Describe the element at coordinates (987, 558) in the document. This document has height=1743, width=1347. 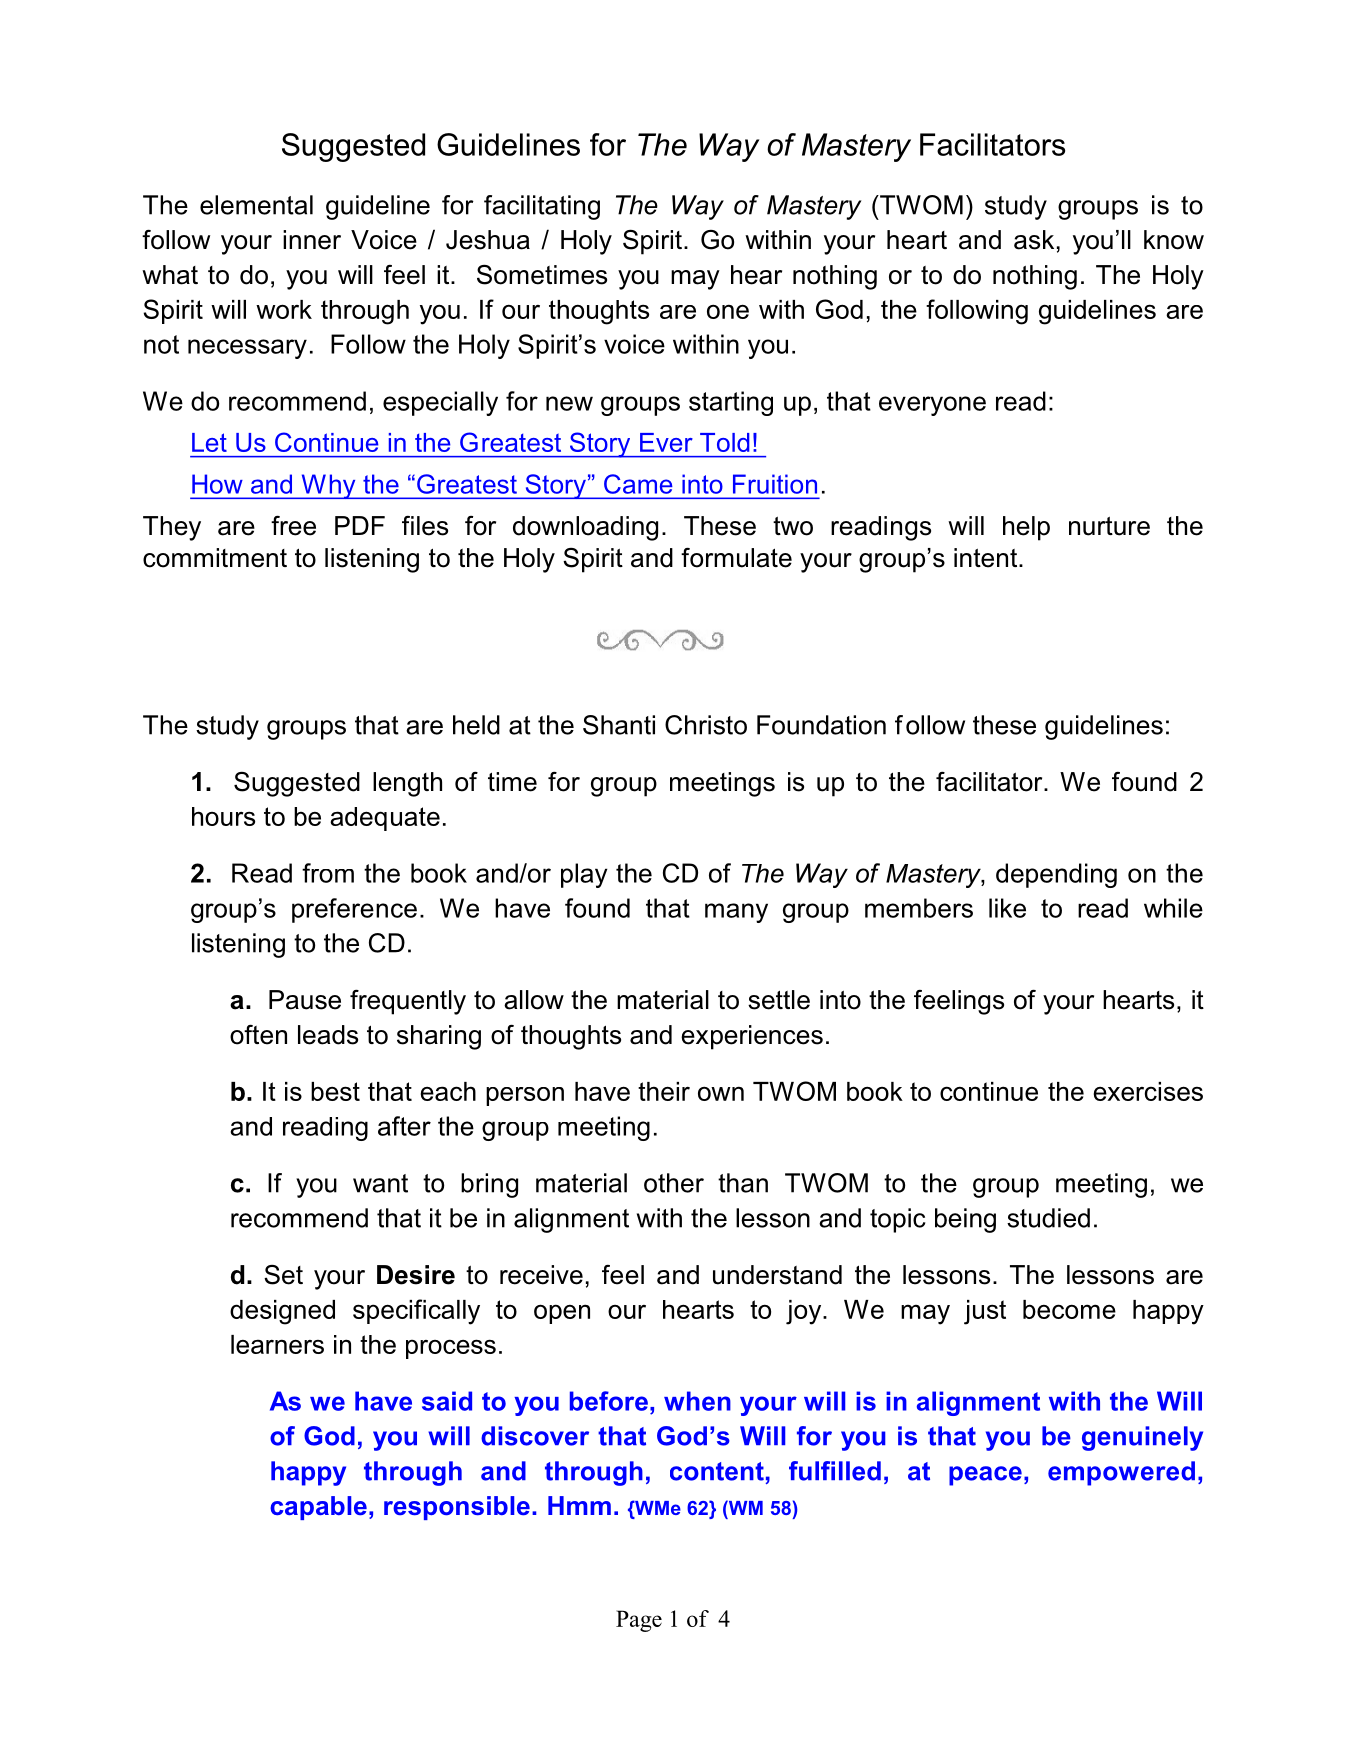
I see `intent` at that location.
